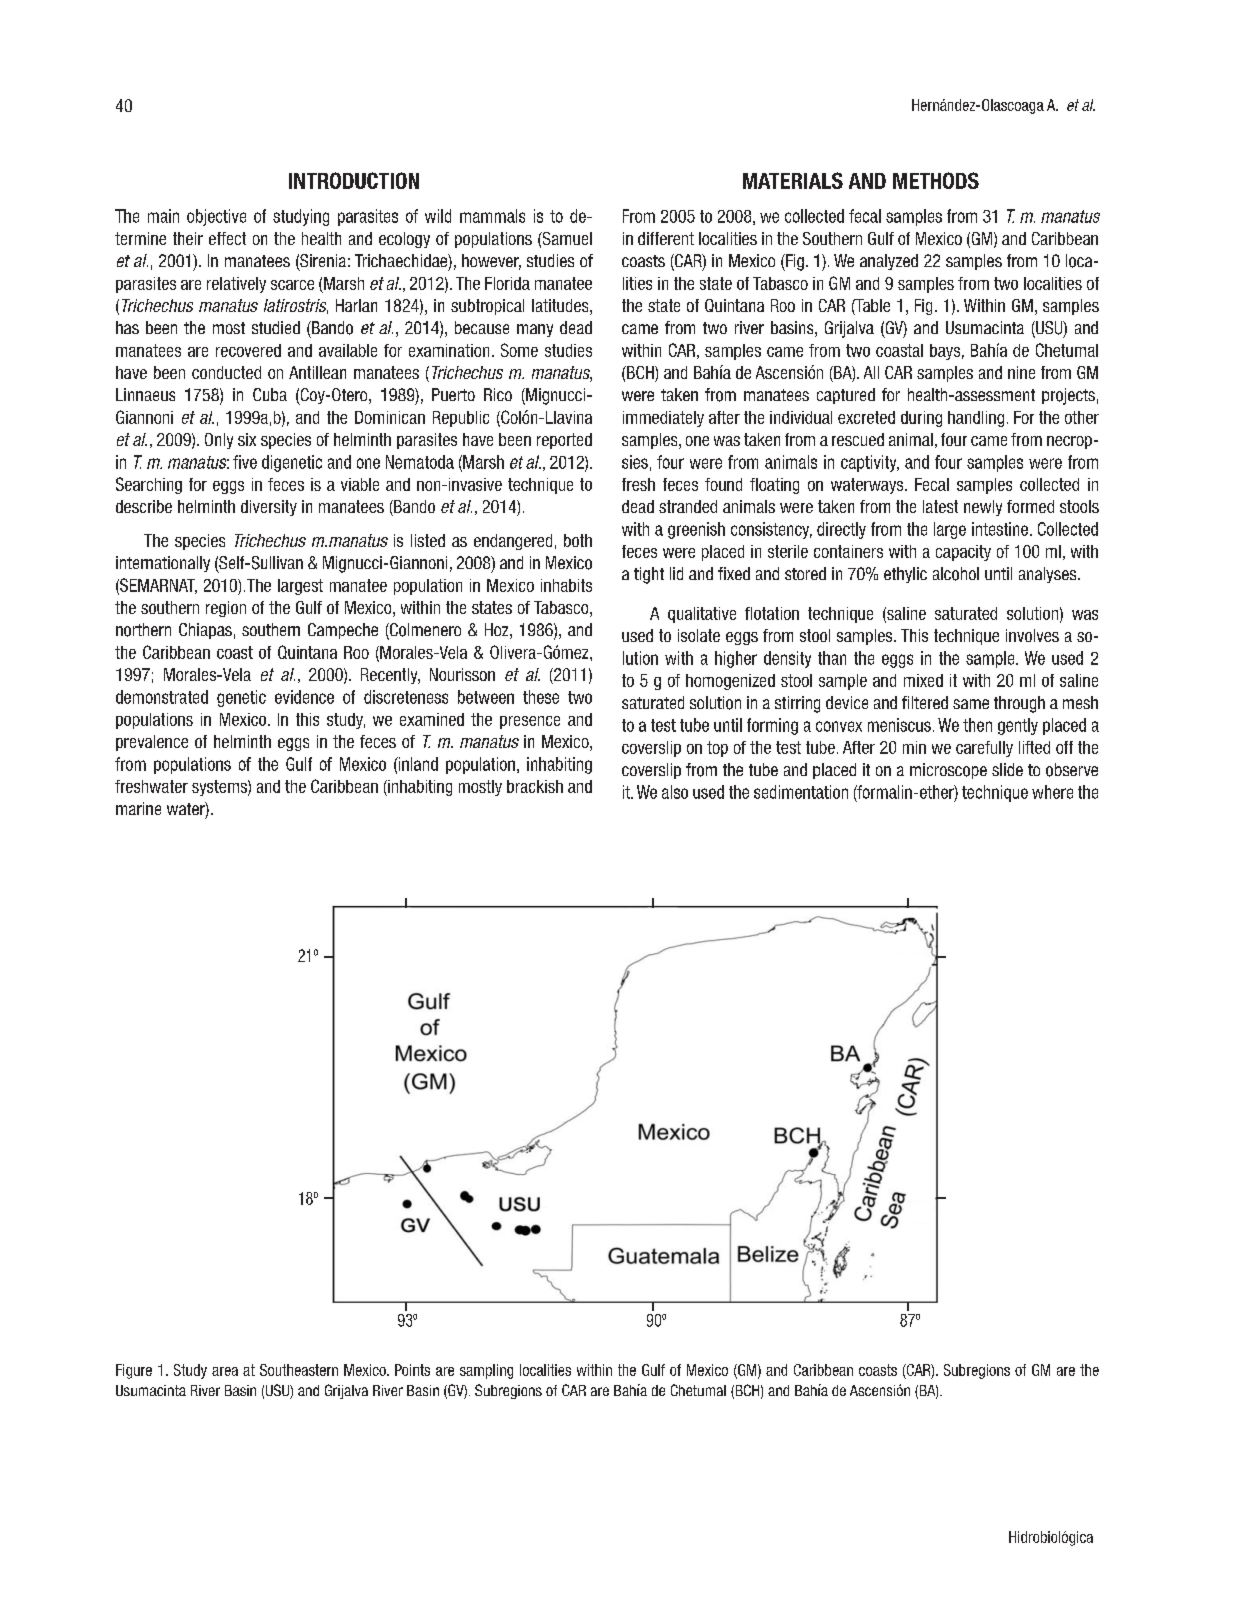 This image has height=1609, width=1243. Describe the element at coordinates (566, 585) in the image. I see `inhabits` at that location.
